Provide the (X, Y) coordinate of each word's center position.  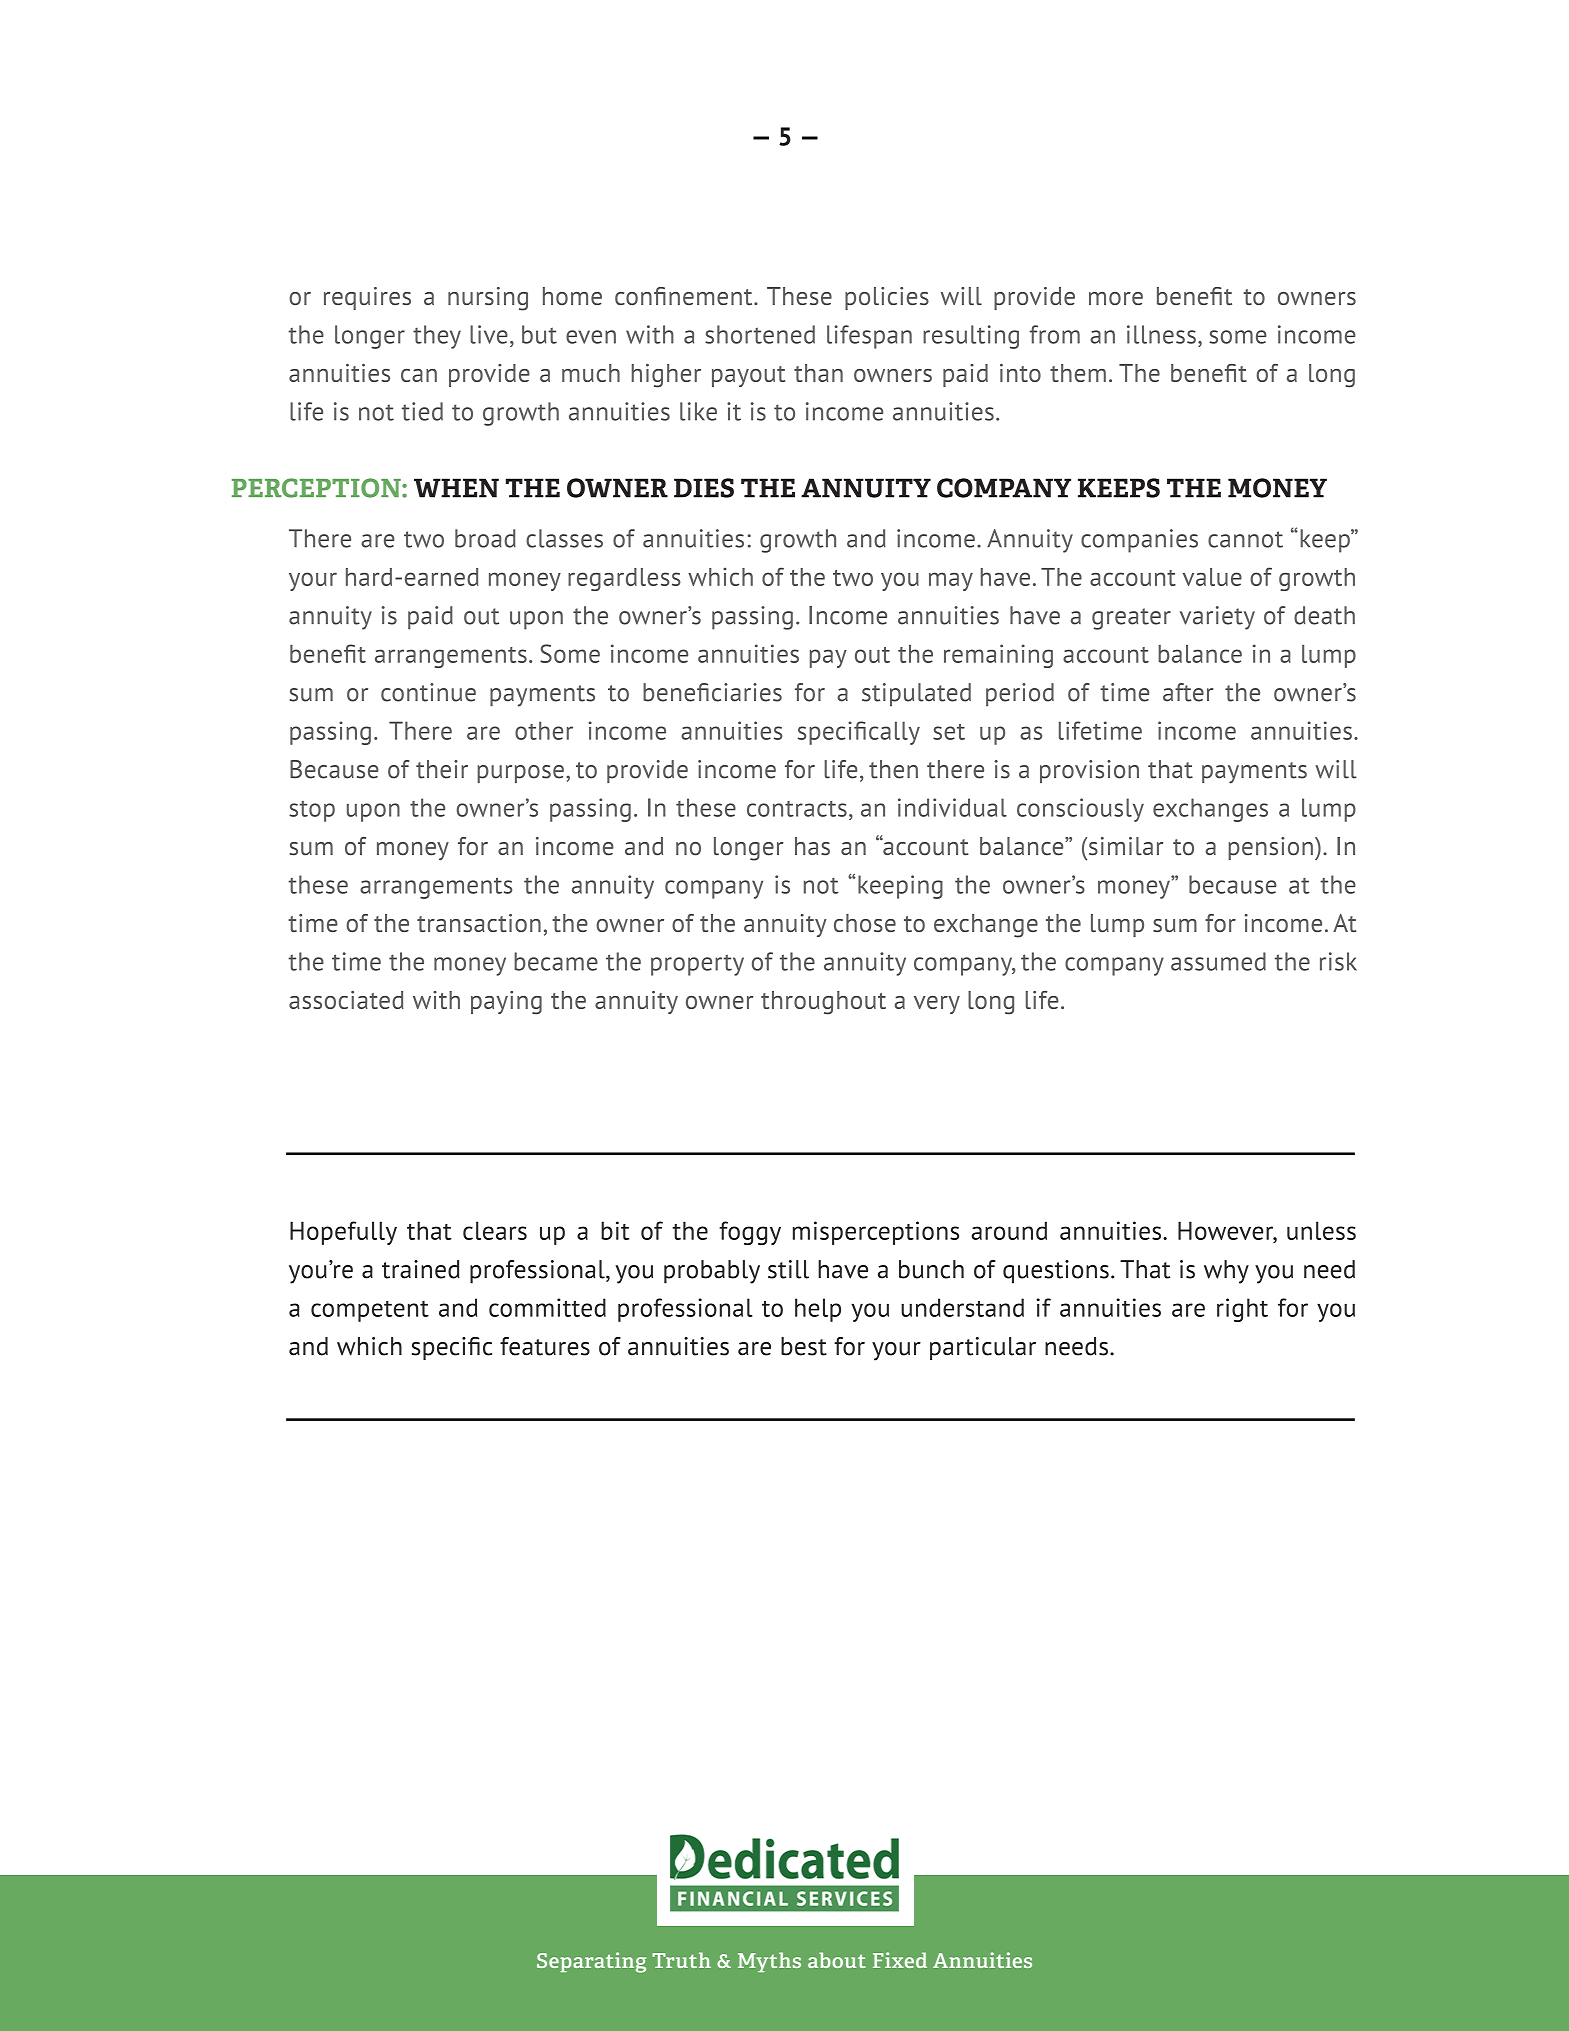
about (837, 1960)
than (818, 373)
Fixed (900, 1960)
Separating (591, 1962)
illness (1161, 334)
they (437, 337)
